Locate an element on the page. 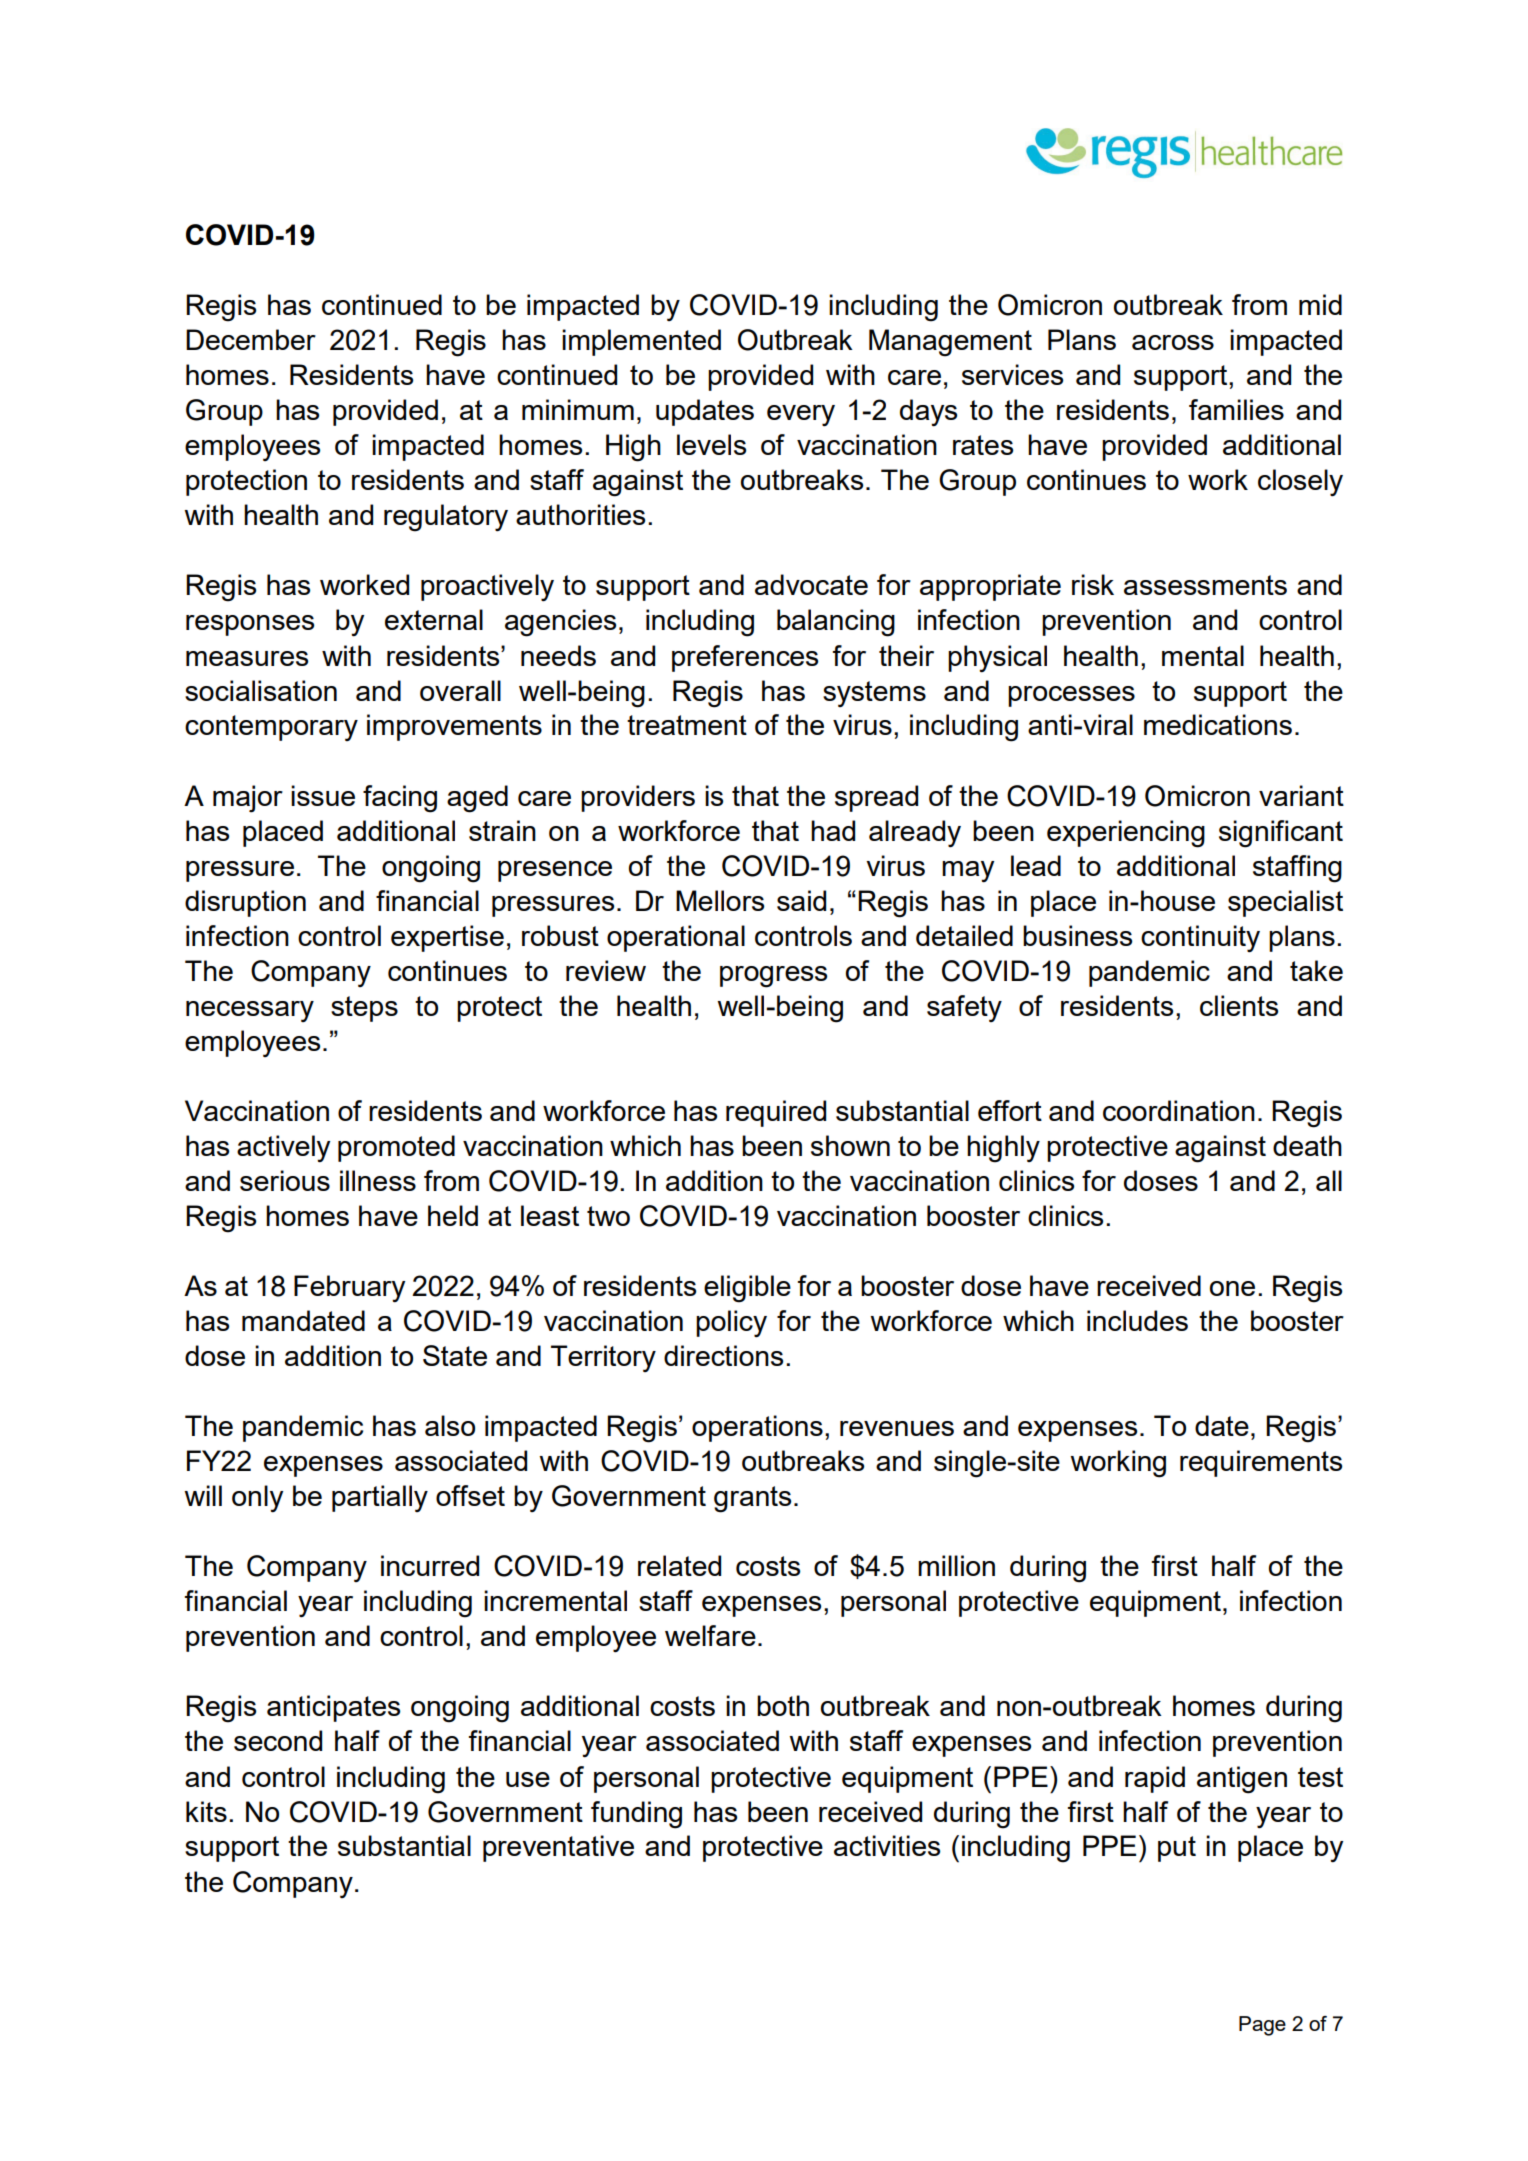  coordination is located at coordinates (1179, 1110).
